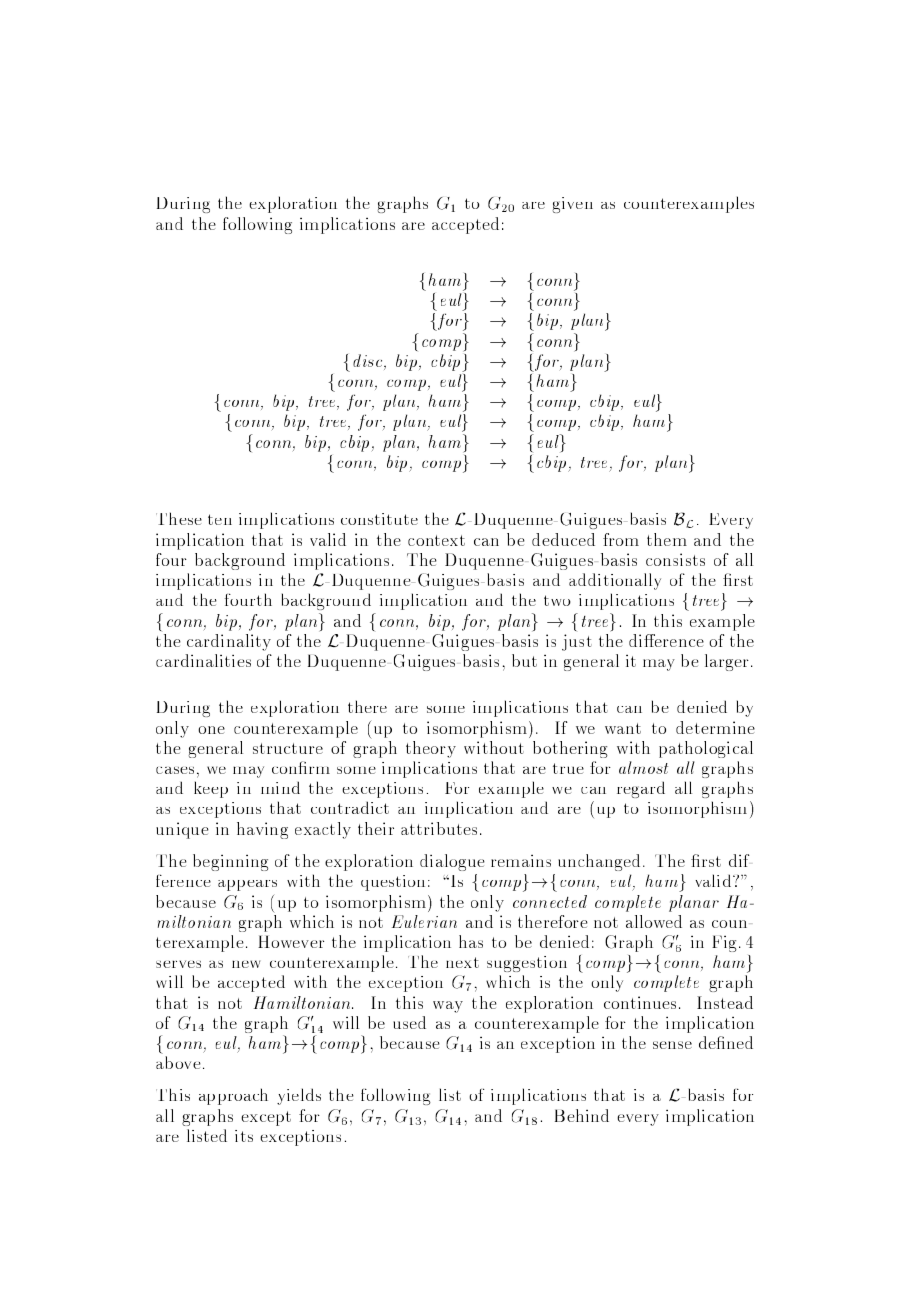 This image has width=924, height=1308. What do you see at coordinates (409, 1022) in the image?
I see `used` at bounding box center [409, 1022].
